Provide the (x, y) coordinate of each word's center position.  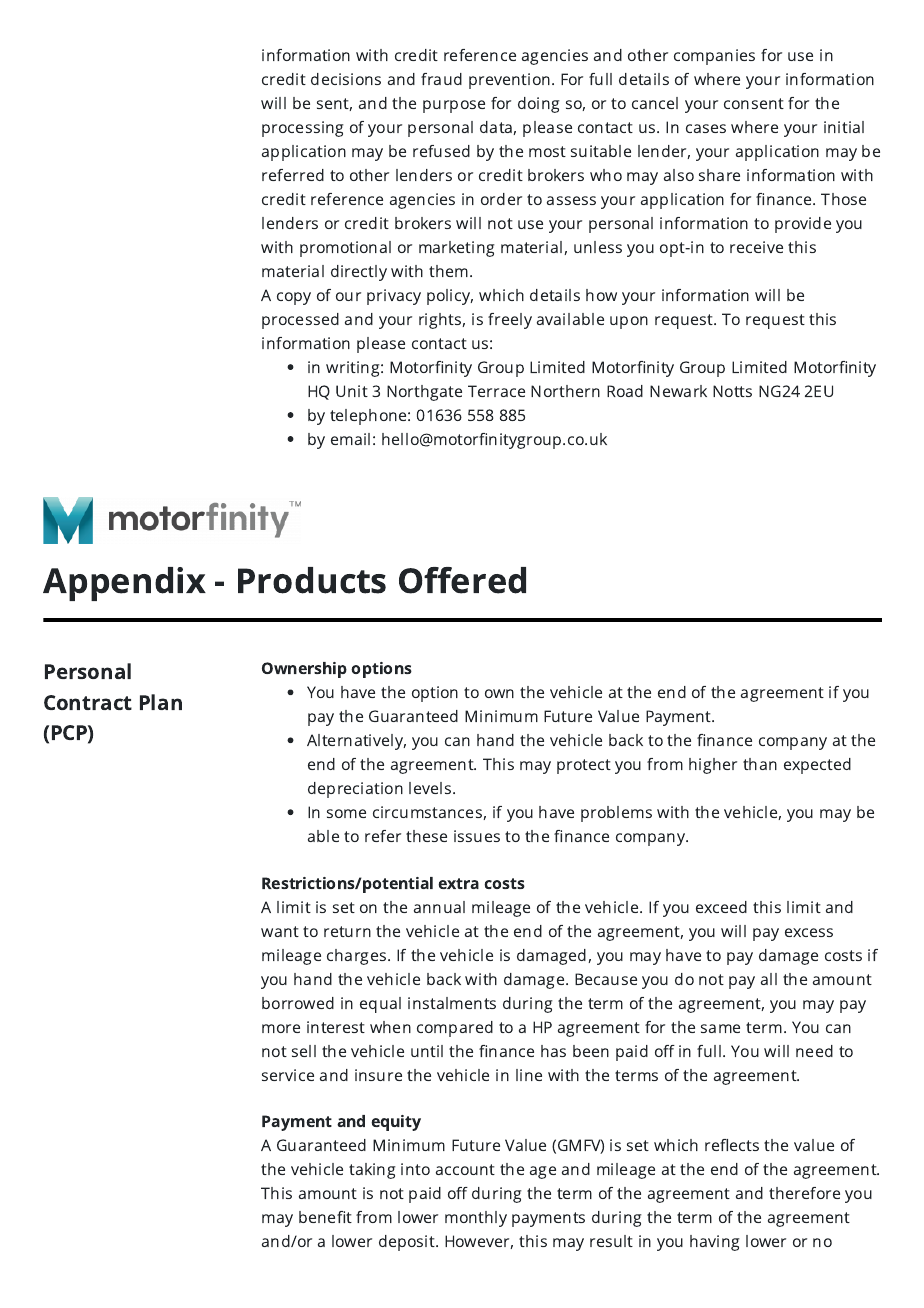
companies (714, 57)
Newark (678, 391)
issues (477, 836)
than (760, 764)
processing (303, 129)
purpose (454, 106)
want (280, 931)
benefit (325, 1217)
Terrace (496, 391)
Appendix (124, 584)
